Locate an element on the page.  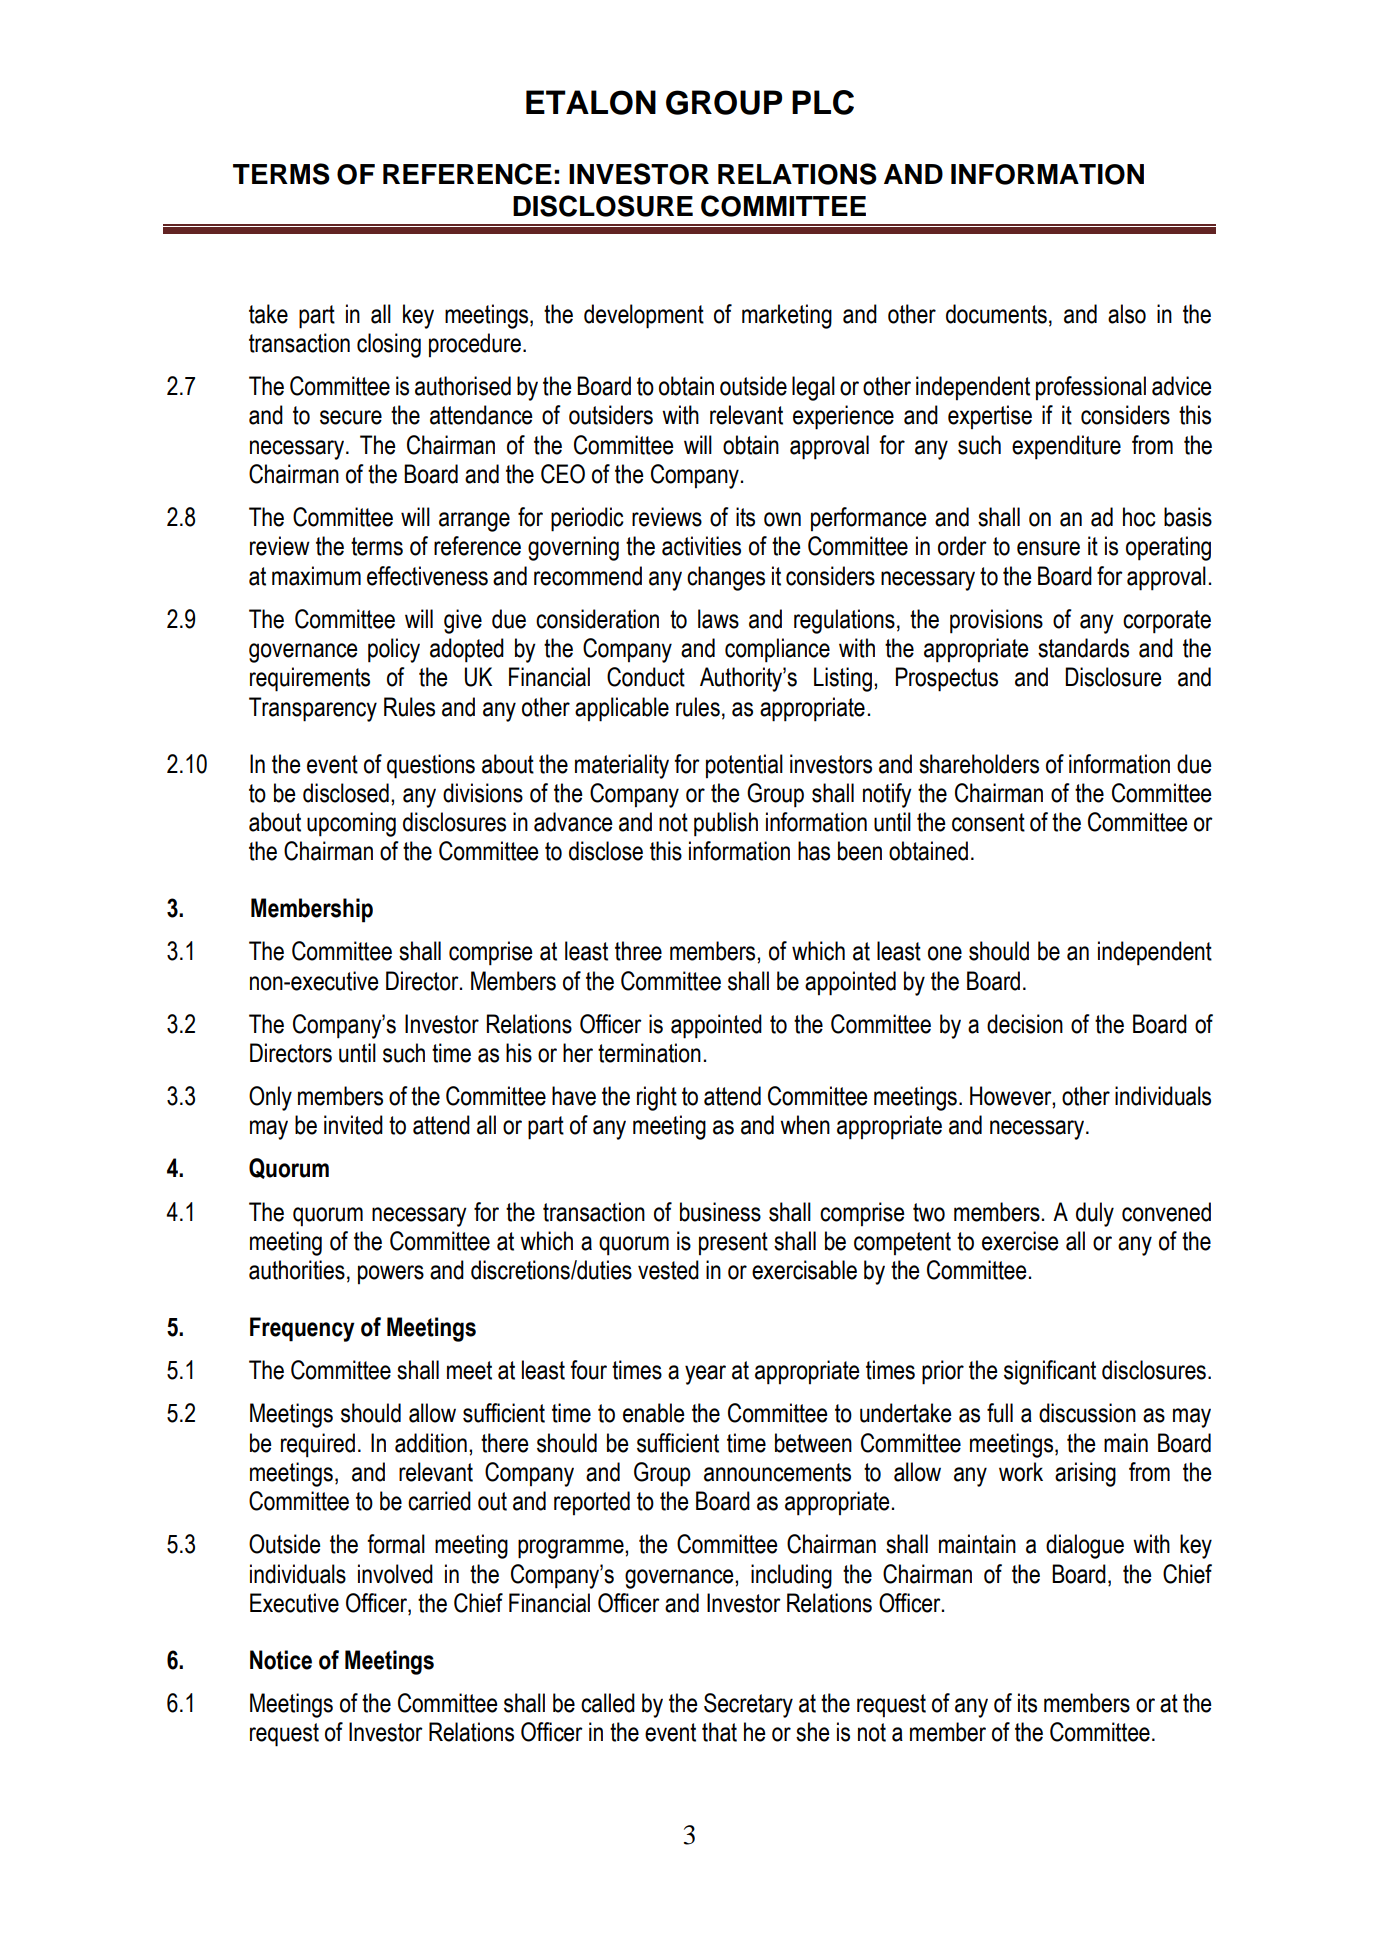
dialogue is located at coordinates (1085, 1546).
